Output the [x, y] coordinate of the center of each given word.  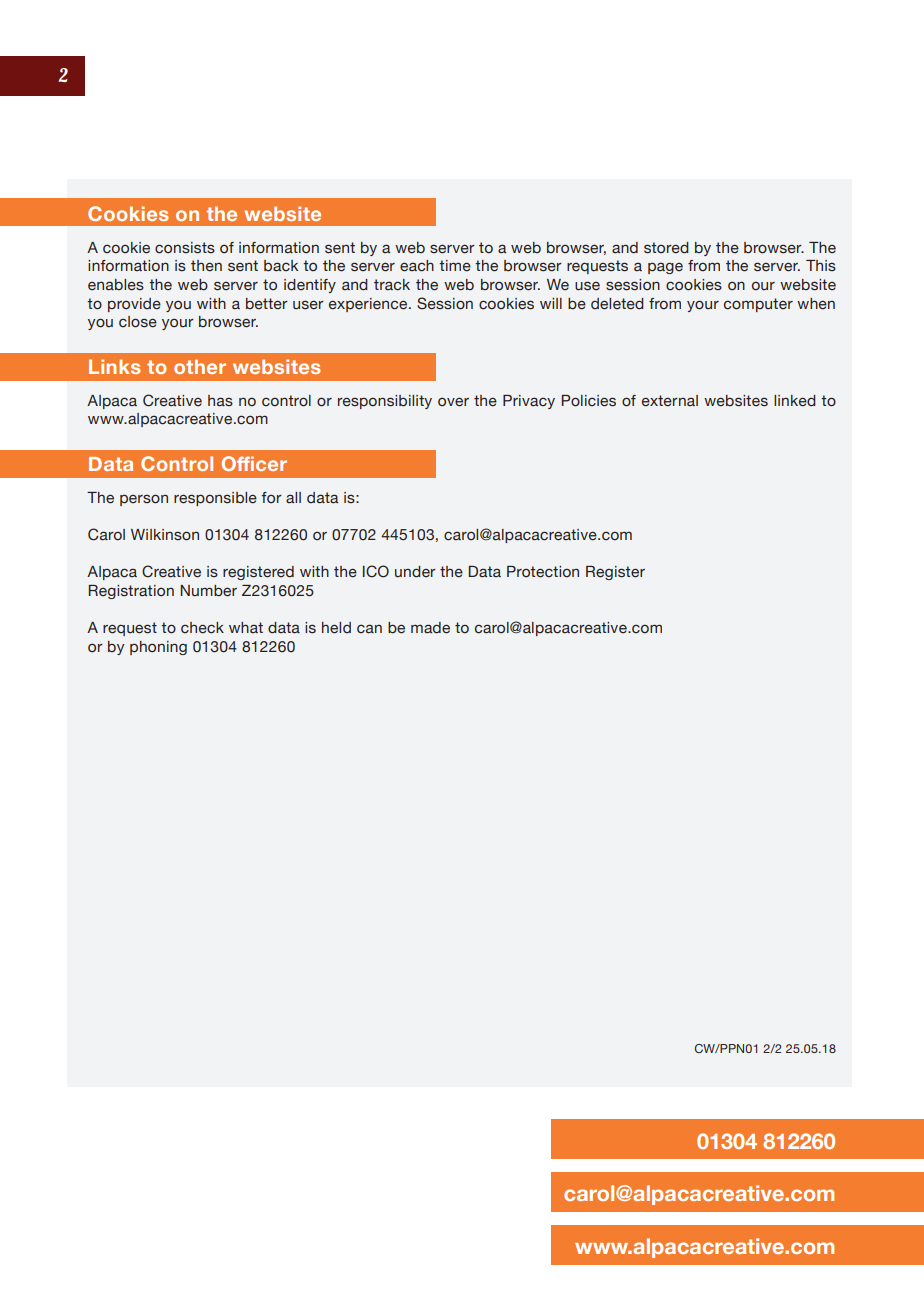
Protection [543, 572]
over [453, 402]
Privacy [529, 402]
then [206, 266]
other [200, 366]
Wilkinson [165, 535]
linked [795, 401]
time [455, 266]
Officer [254, 463]
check [202, 628]
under [415, 572]
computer [758, 305]
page [665, 268]
